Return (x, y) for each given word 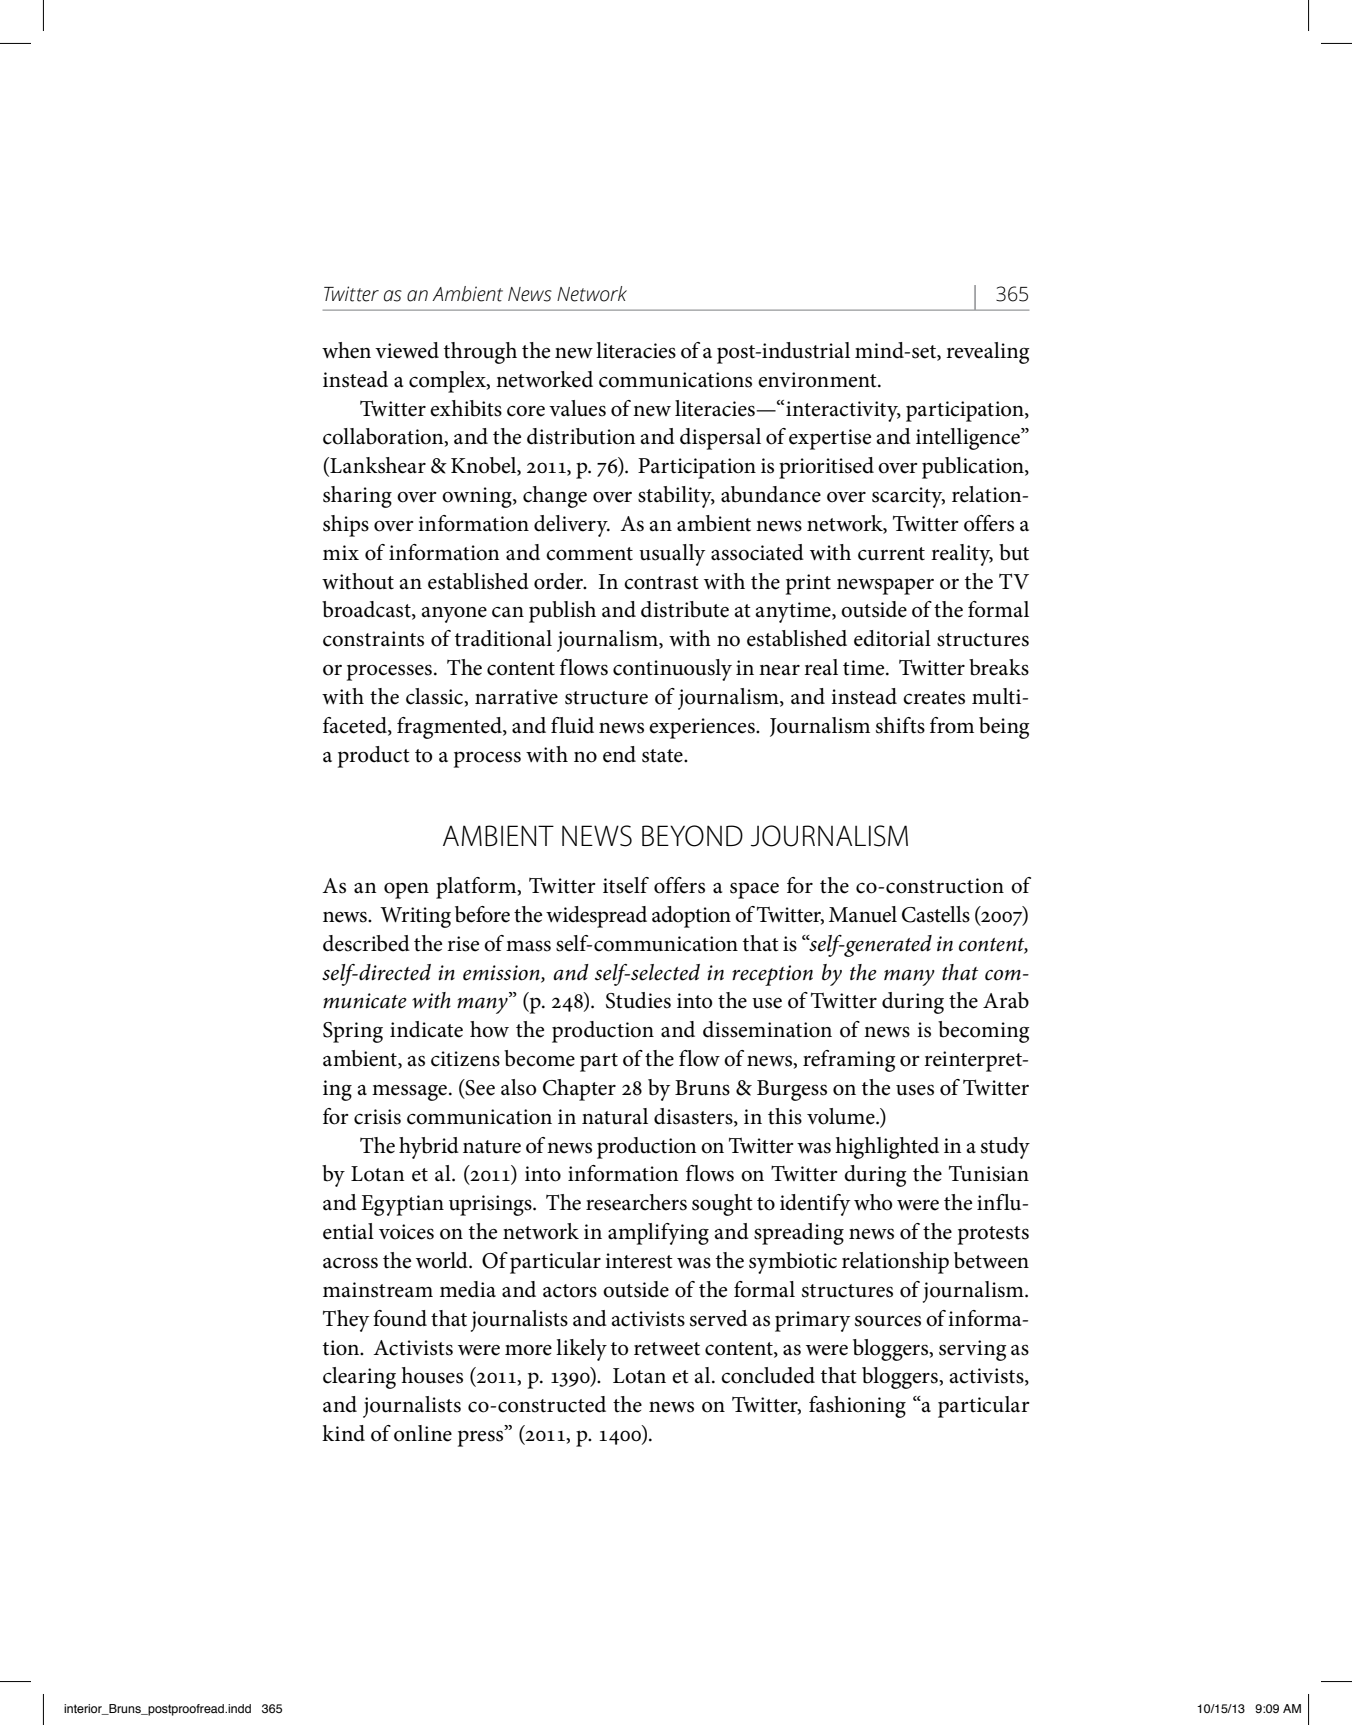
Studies (638, 1000)
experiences (703, 728)
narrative (516, 697)
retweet (667, 1349)
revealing (988, 353)
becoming (984, 1032)
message (411, 1092)
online (423, 1433)
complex (448, 382)
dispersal (720, 439)
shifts (900, 725)
